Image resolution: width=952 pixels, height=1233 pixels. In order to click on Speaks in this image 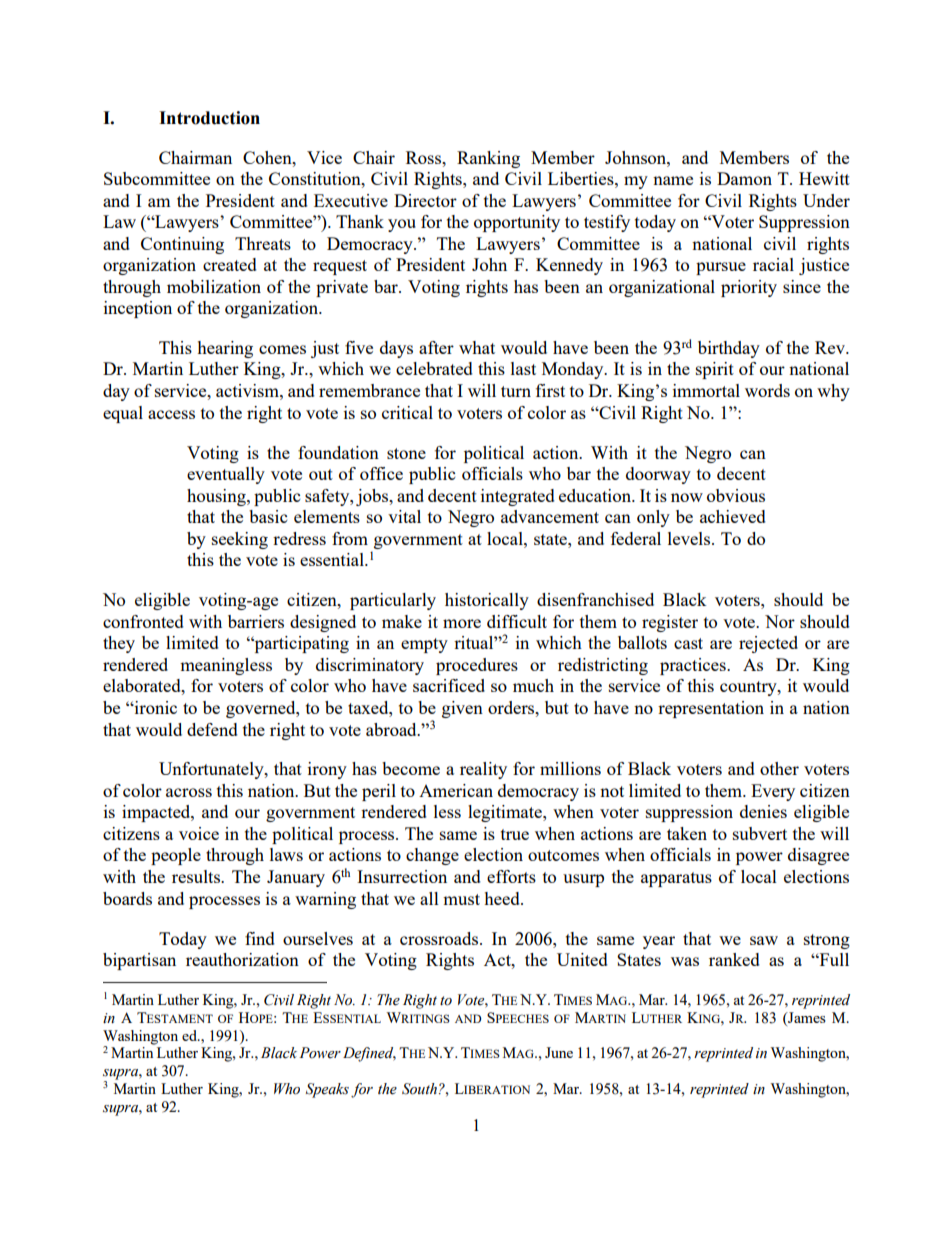, I will do `click(327, 1090)`.
